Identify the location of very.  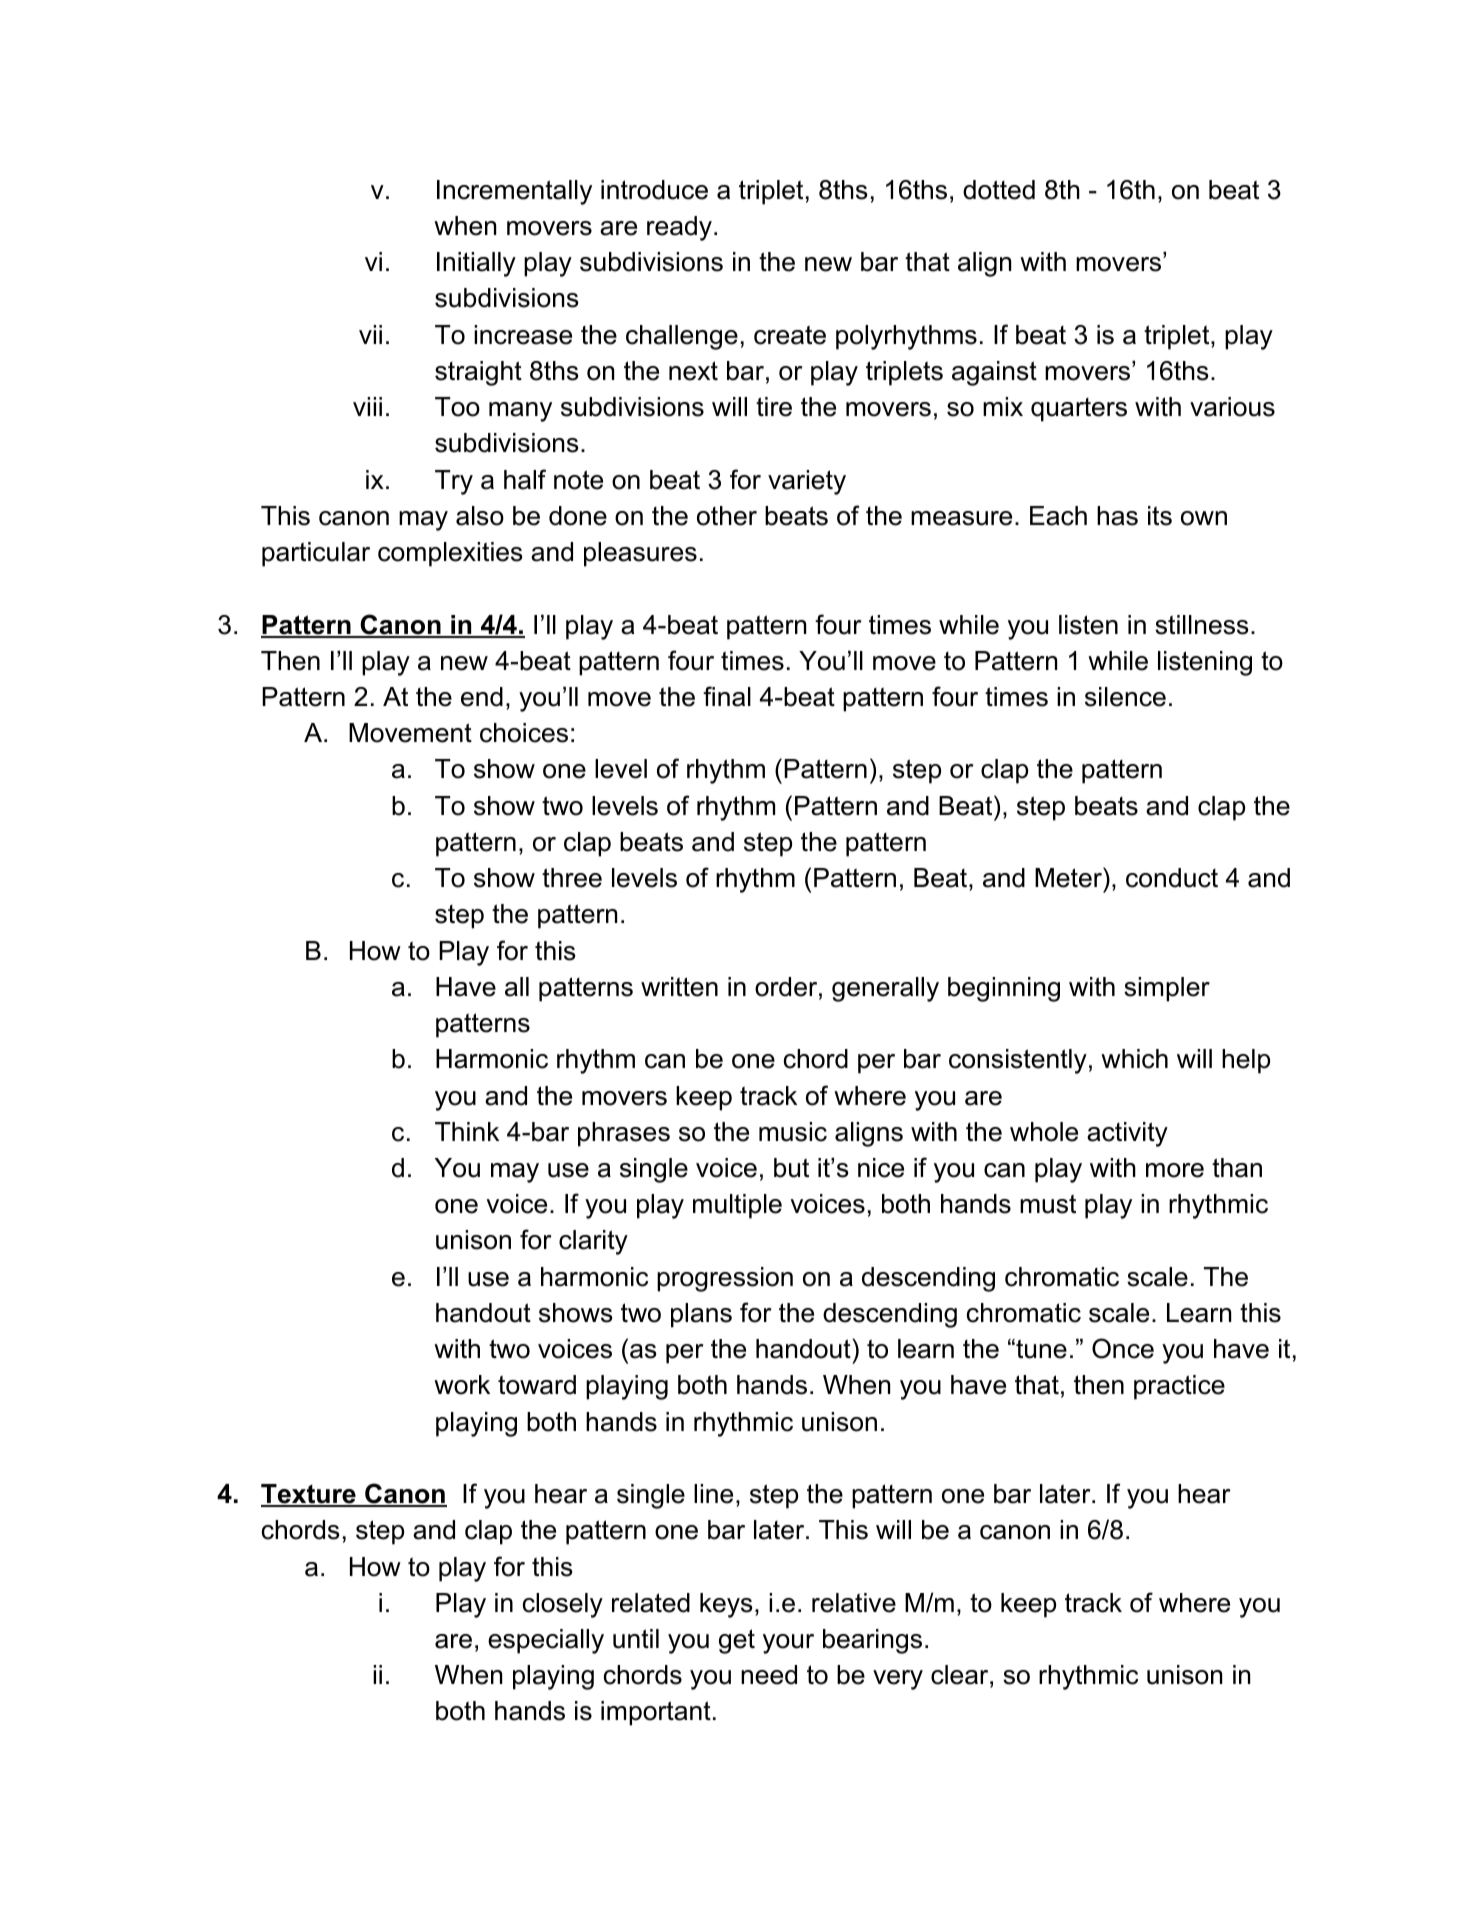
(898, 1680).
